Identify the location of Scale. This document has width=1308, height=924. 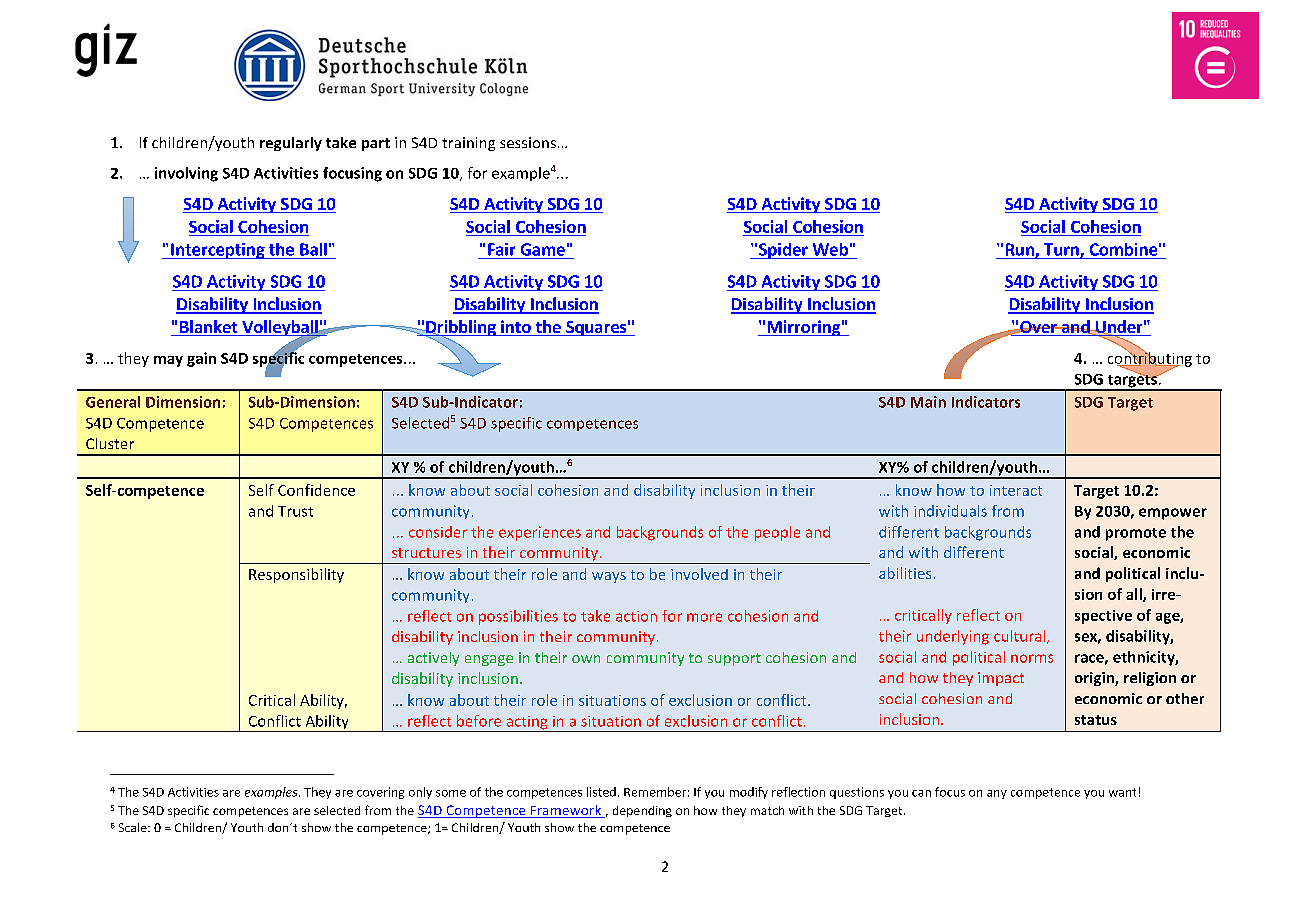
(134, 827).
